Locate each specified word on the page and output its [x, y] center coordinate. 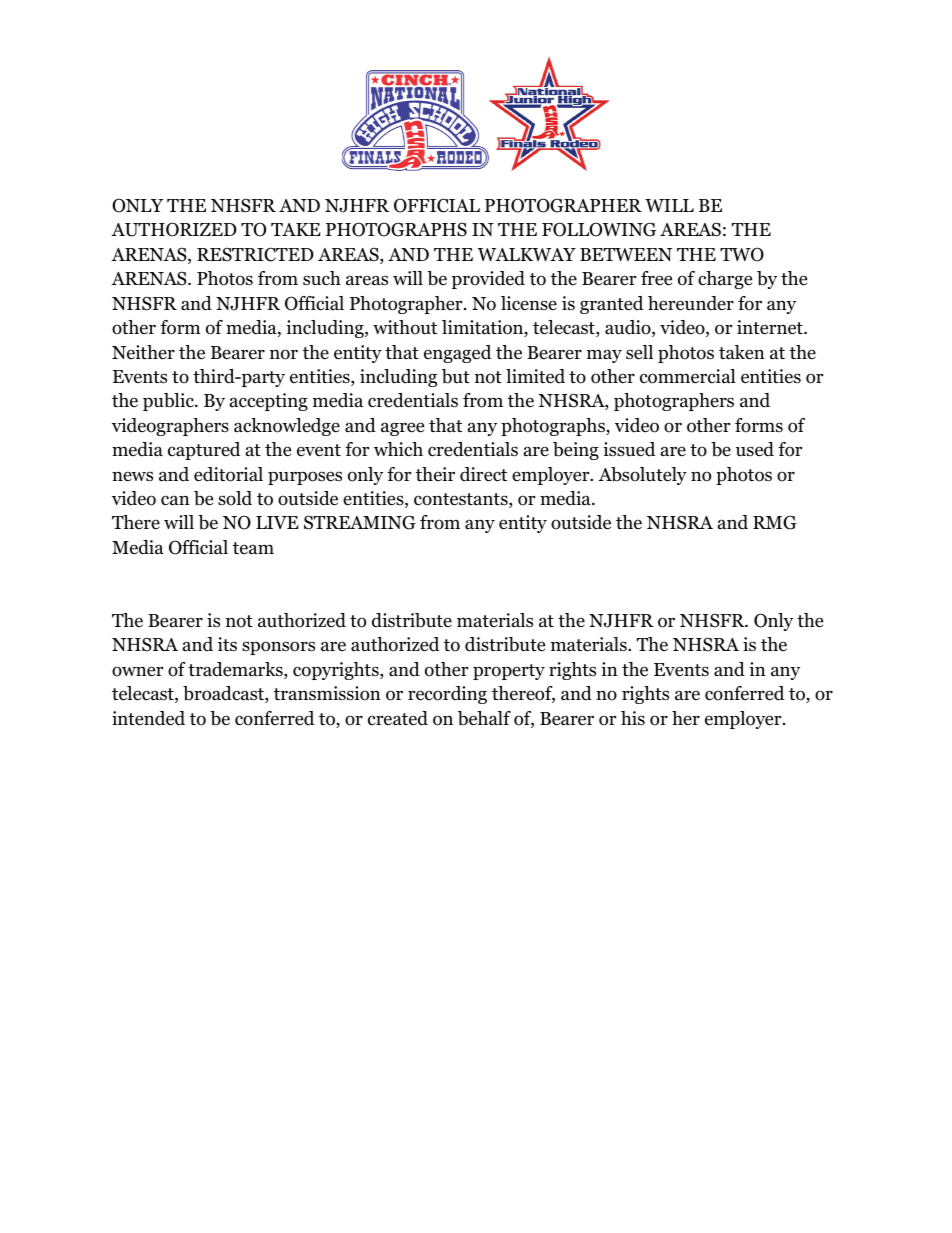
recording [447, 695]
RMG [775, 522]
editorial [228, 474]
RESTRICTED [255, 254]
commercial [688, 376]
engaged [457, 354]
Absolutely [642, 476]
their [435, 474]
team [253, 548]
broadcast [224, 694]
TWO [742, 254]
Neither [143, 352]
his [633, 718]
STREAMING [360, 522]
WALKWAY [526, 254]
